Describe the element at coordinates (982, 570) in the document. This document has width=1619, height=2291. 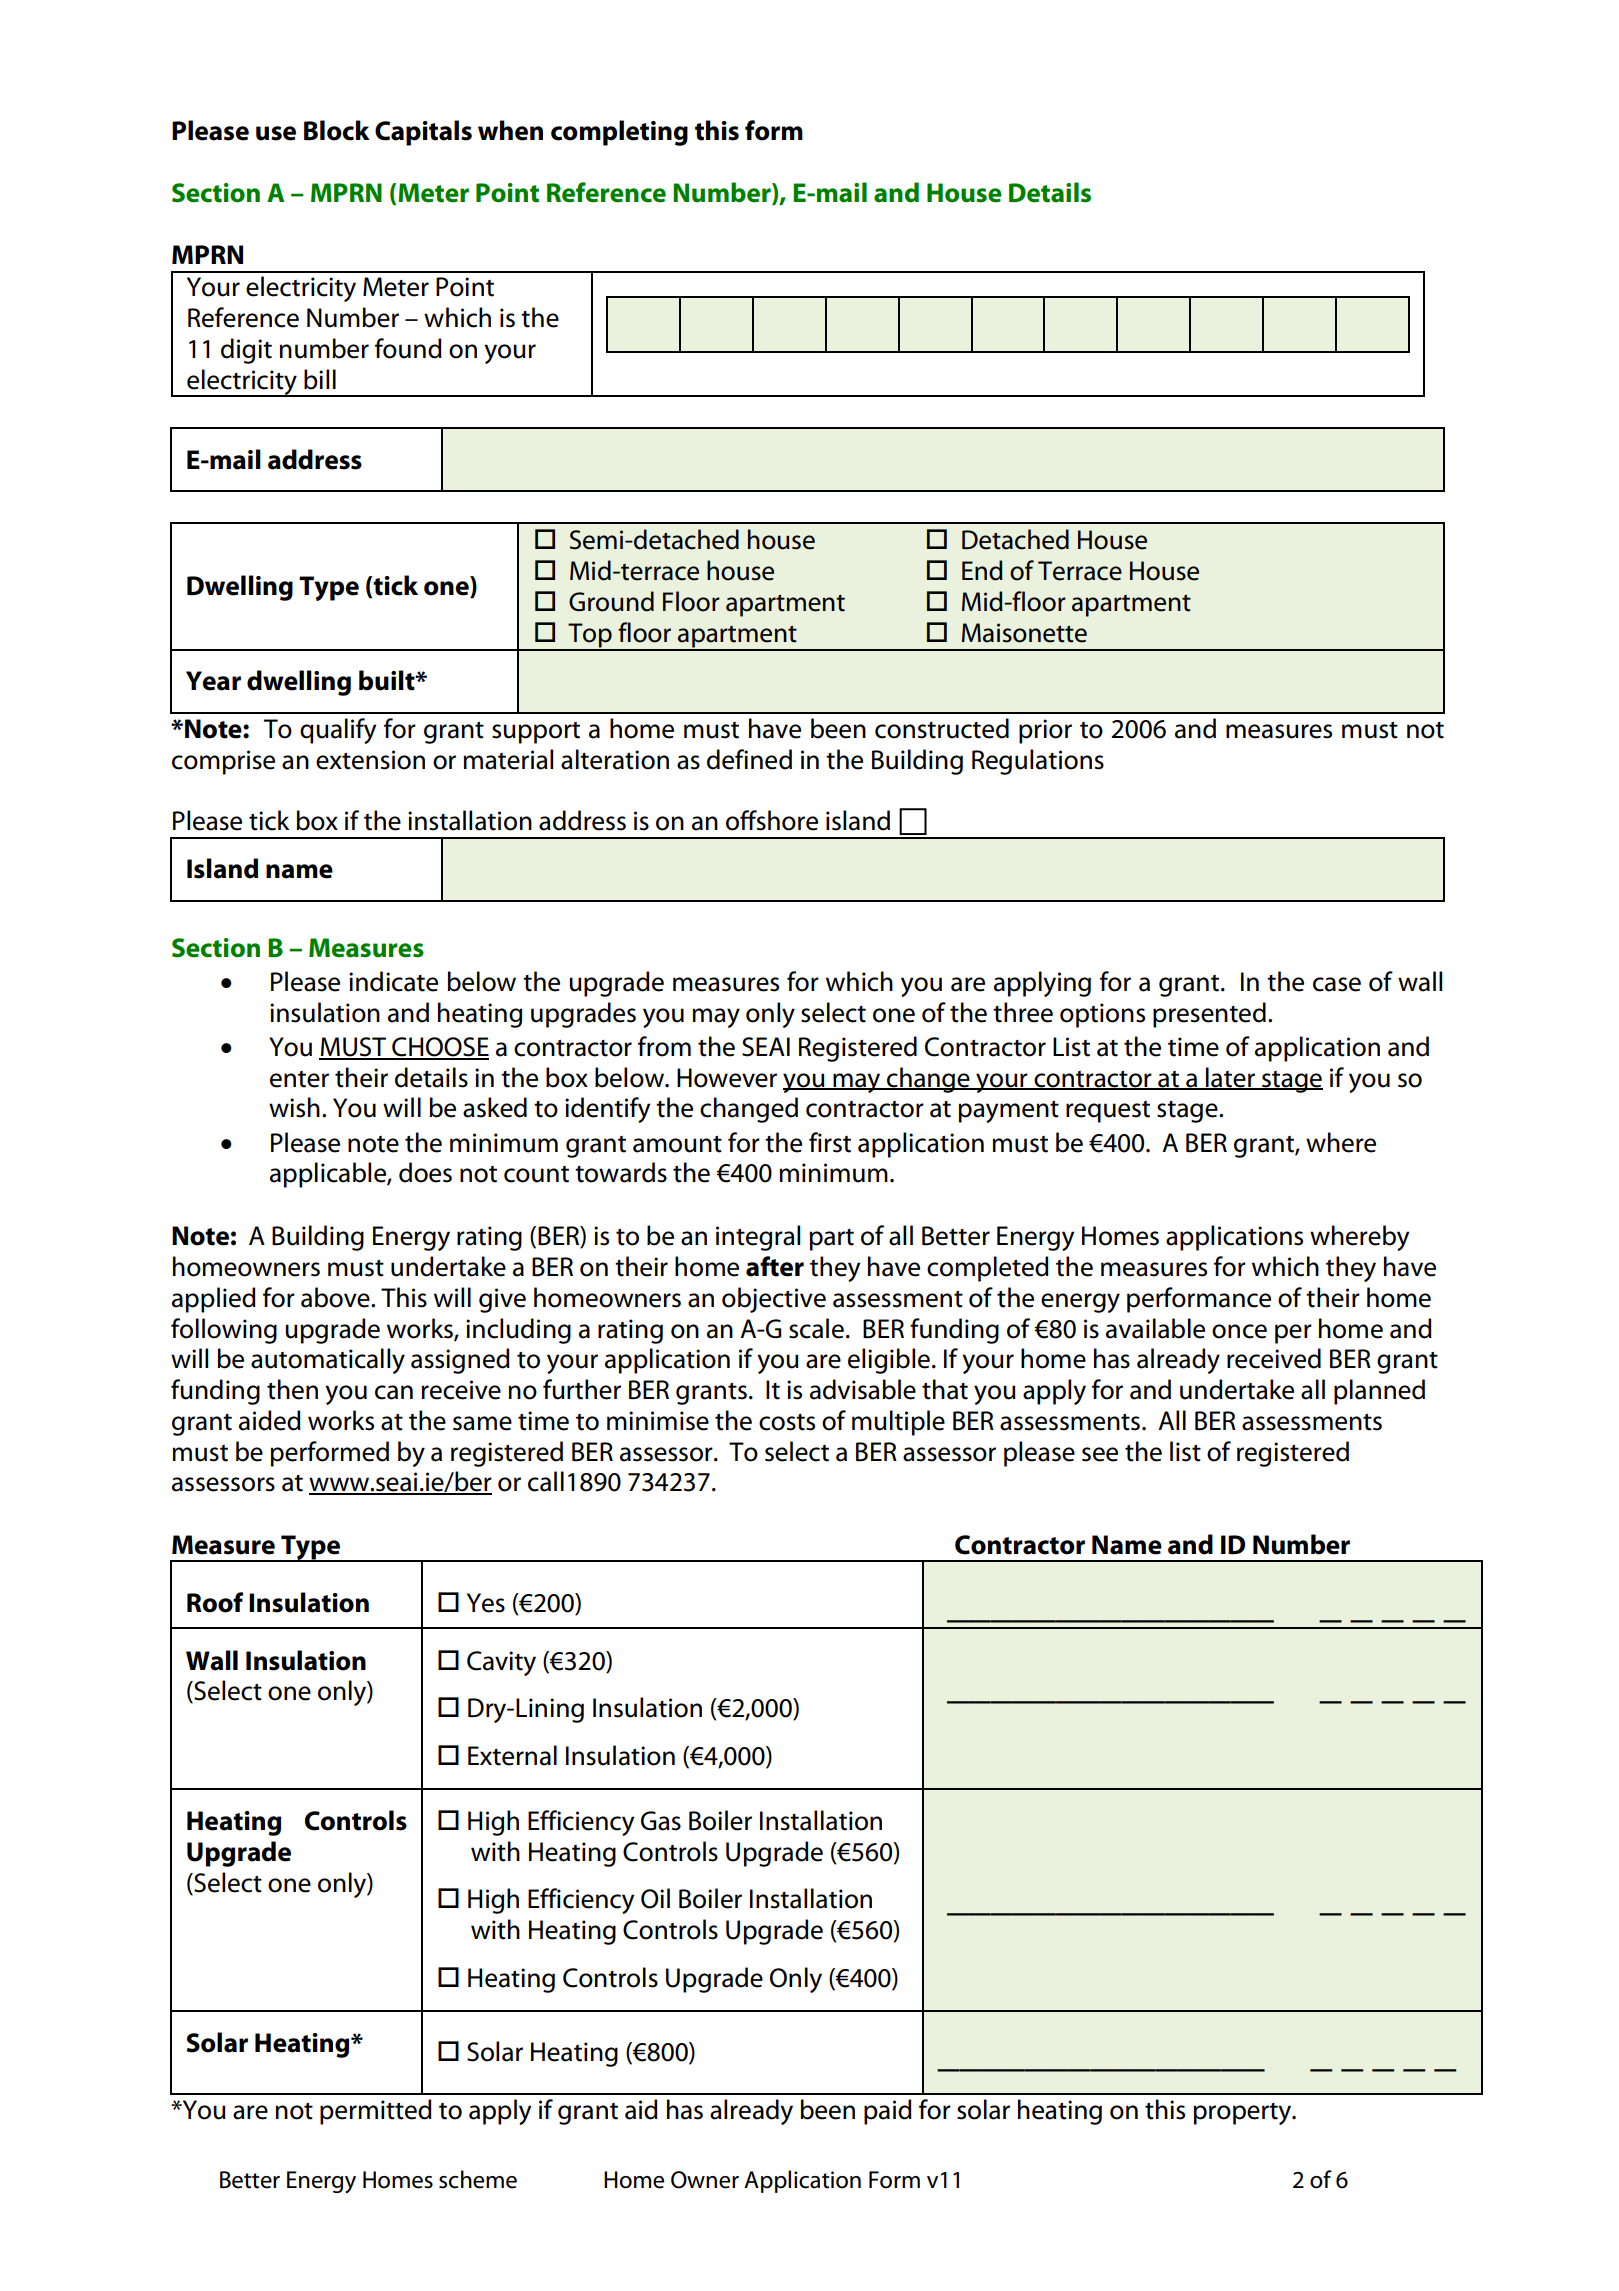
I see `End` at that location.
